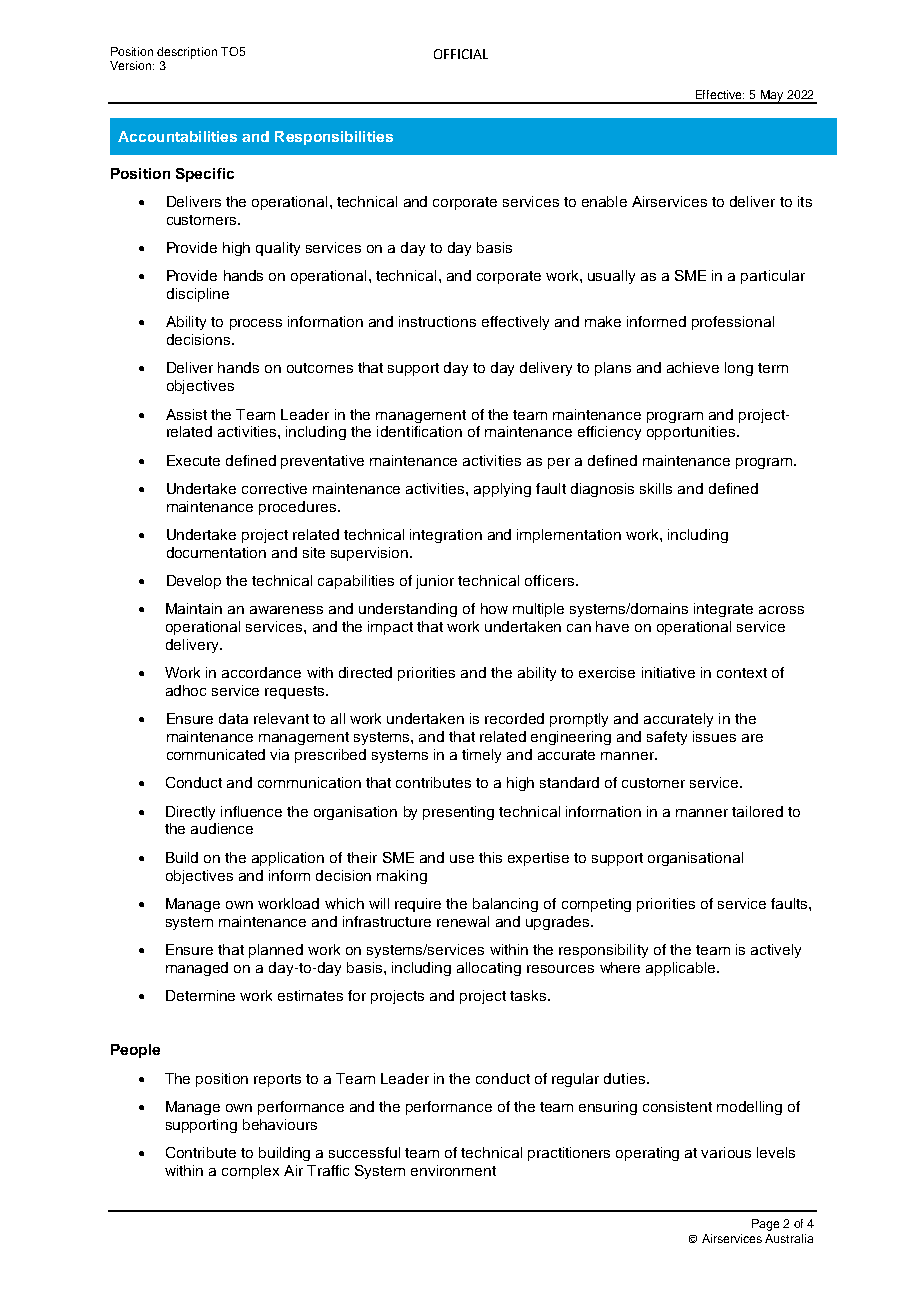 This screenshot has width=924, height=1308. What do you see at coordinates (776, 951) in the screenshot?
I see `actively` at bounding box center [776, 951].
